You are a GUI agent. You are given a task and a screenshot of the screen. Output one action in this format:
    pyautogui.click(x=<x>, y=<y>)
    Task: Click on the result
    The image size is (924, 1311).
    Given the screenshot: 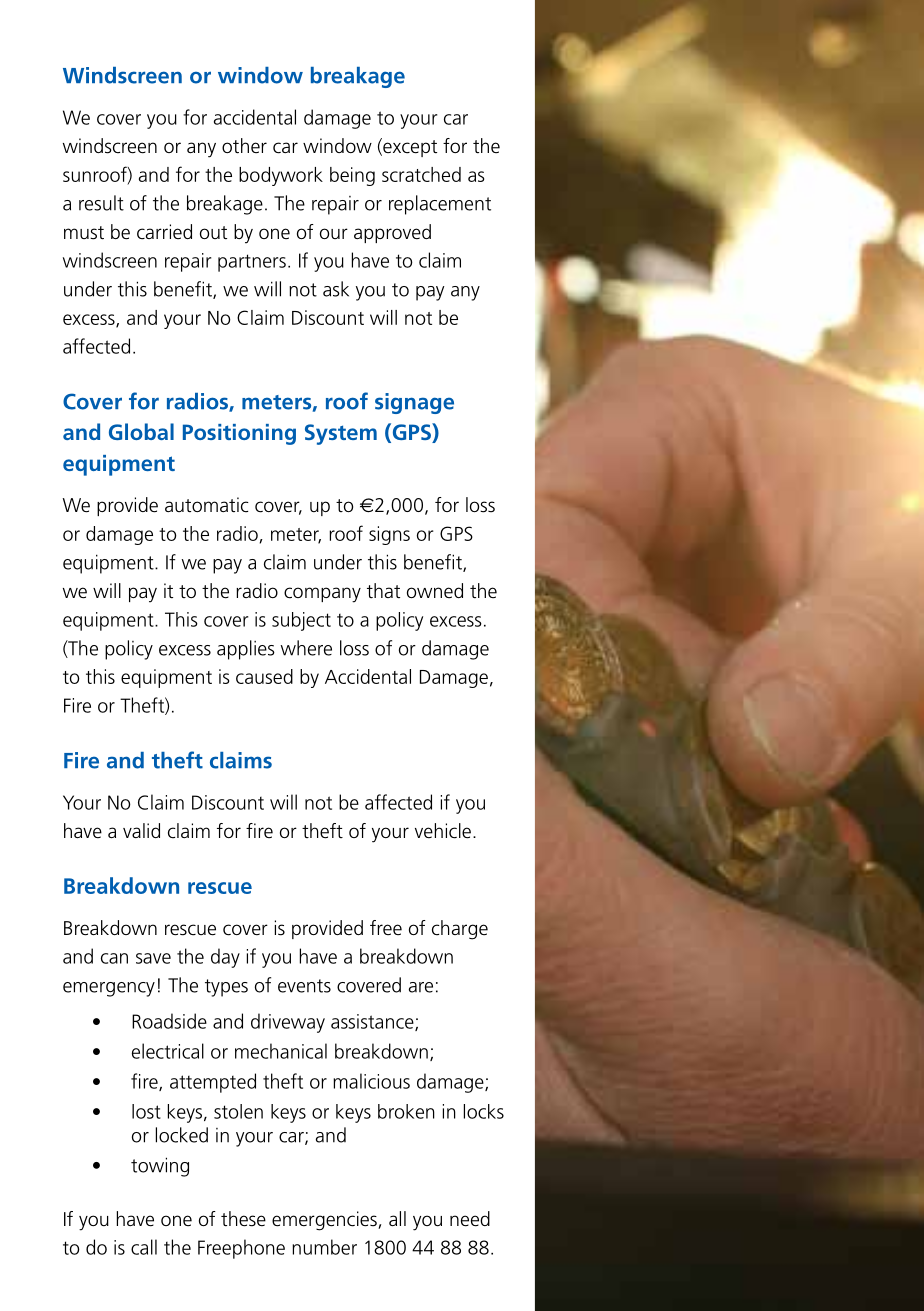 What is the action you would take?
    pyautogui.click(x=101, y=203)
